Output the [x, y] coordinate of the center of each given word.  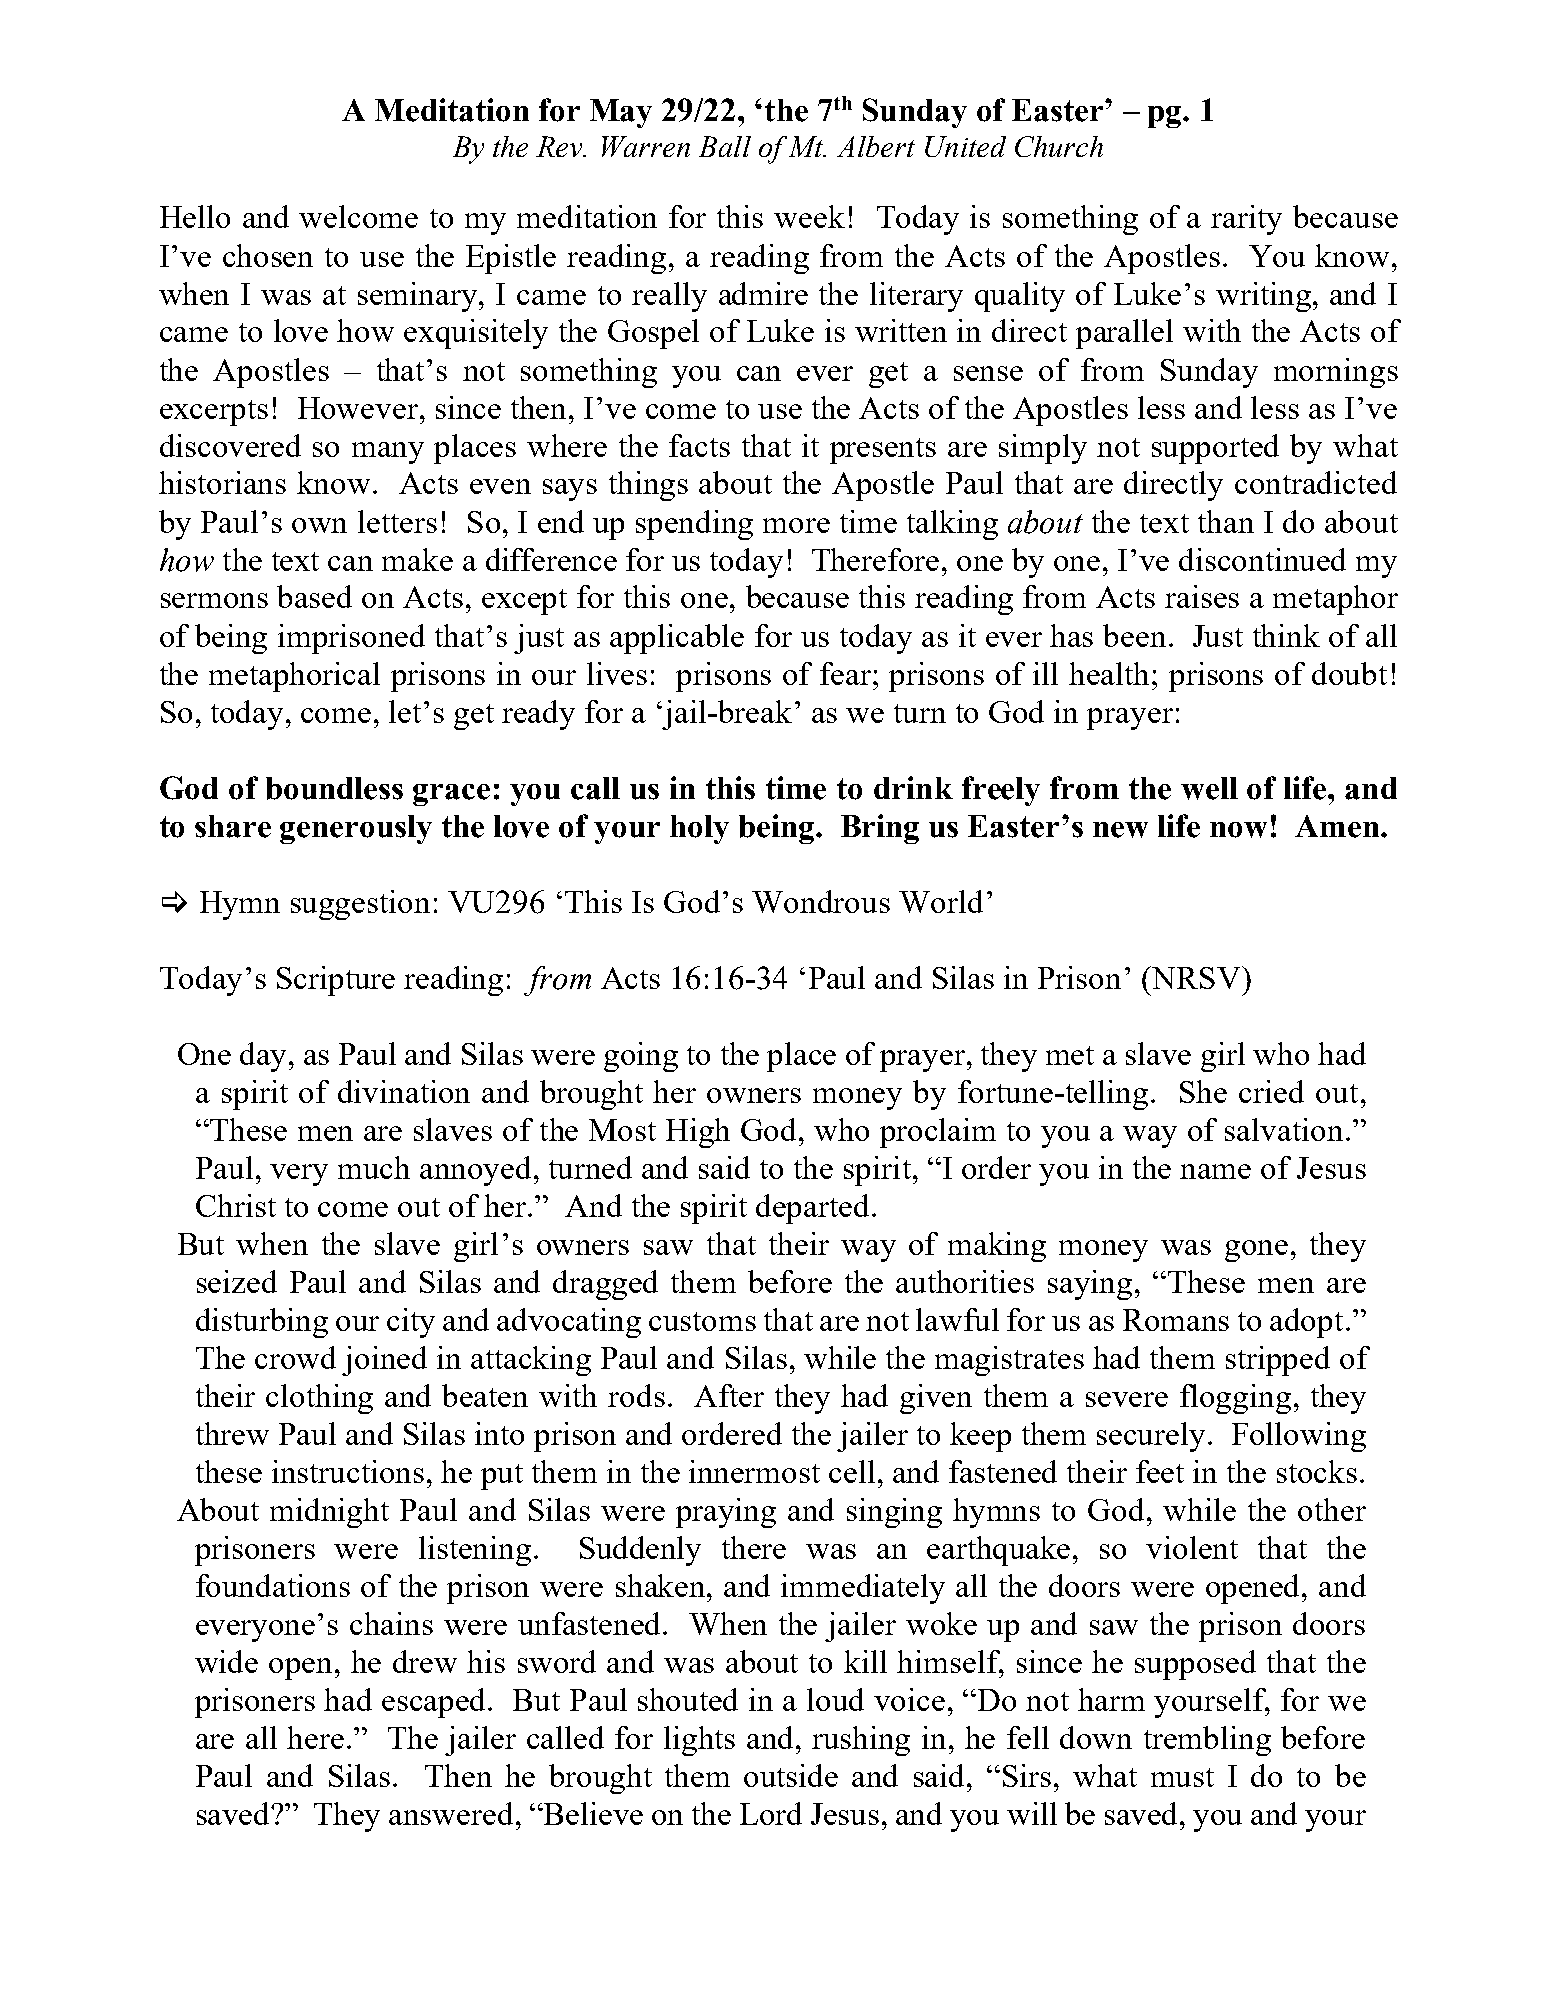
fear [847, 673]
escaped [435, 1703]
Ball [725, 146]
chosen [268, 255]
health [1111, 673]
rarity [1246, 220]
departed [814, 1209]
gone [1256, 1251]
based [314, 596]
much [374, 1167]
